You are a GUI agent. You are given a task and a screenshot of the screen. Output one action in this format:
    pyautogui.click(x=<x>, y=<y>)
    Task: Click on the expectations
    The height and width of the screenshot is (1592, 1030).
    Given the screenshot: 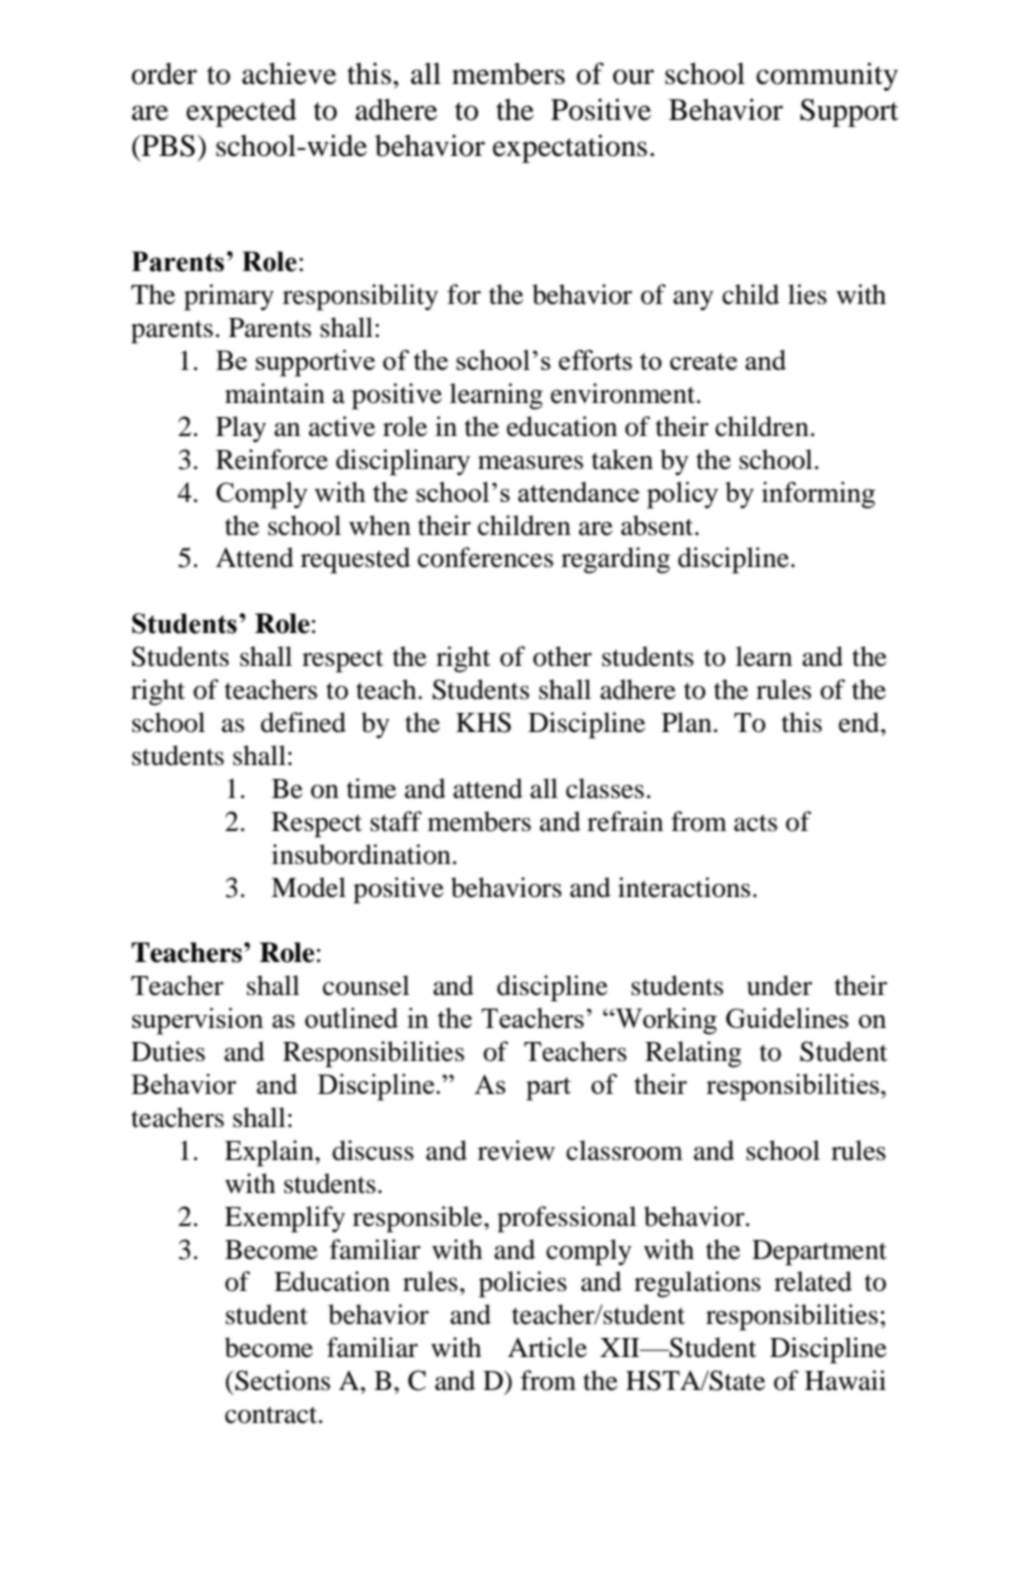 What is the action you would take?
    pyautogui.click(x=570, y=148)
